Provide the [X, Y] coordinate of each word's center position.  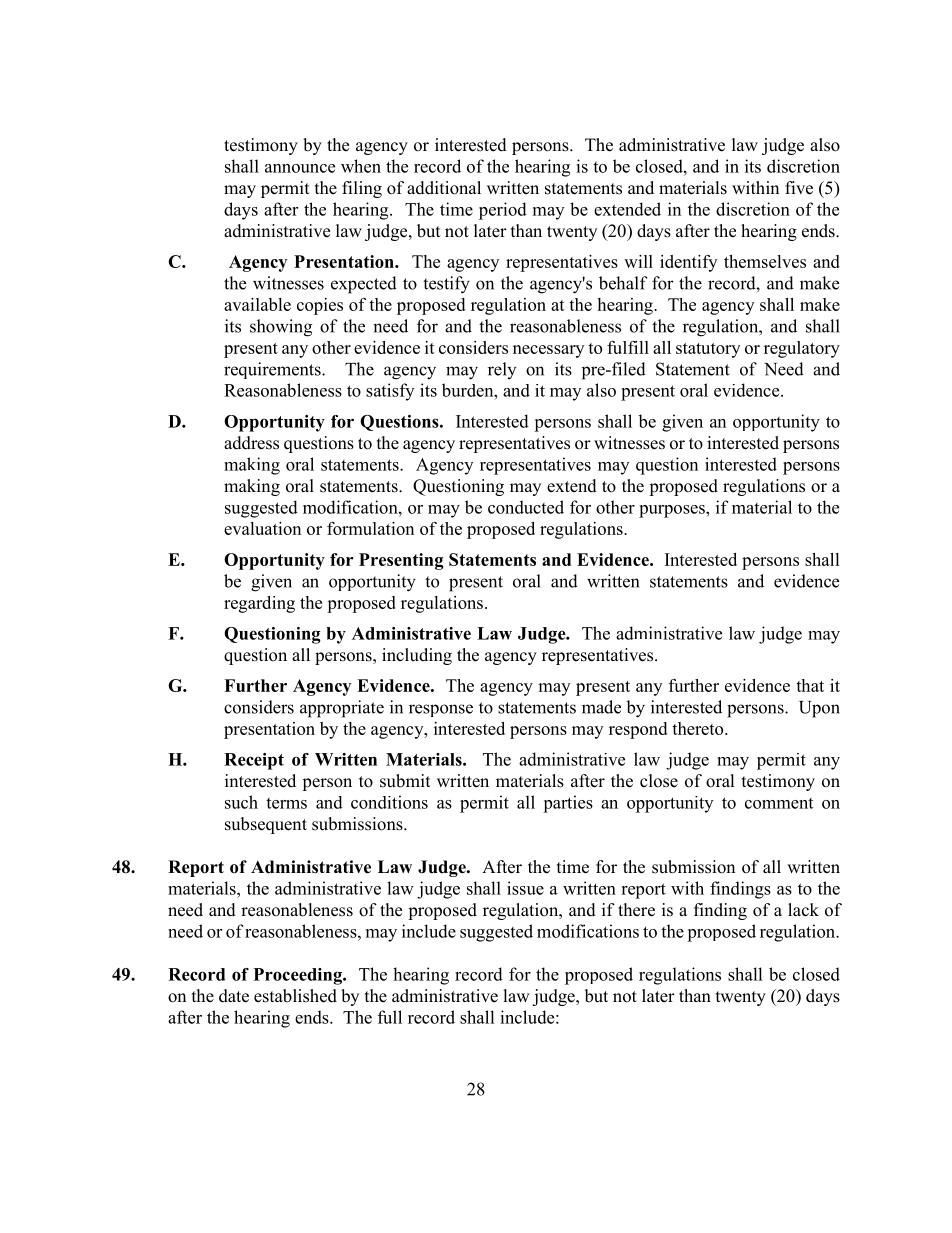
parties [568, 804]
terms [286, 803]
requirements [273, 370]
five [799, 188]
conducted [526, 507]
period [503, 211]
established [295, 996]
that [810, 685]
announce [300, 168]
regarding [259, 604]
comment [779, 803]
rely [502, 370]
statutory [708, 350]
